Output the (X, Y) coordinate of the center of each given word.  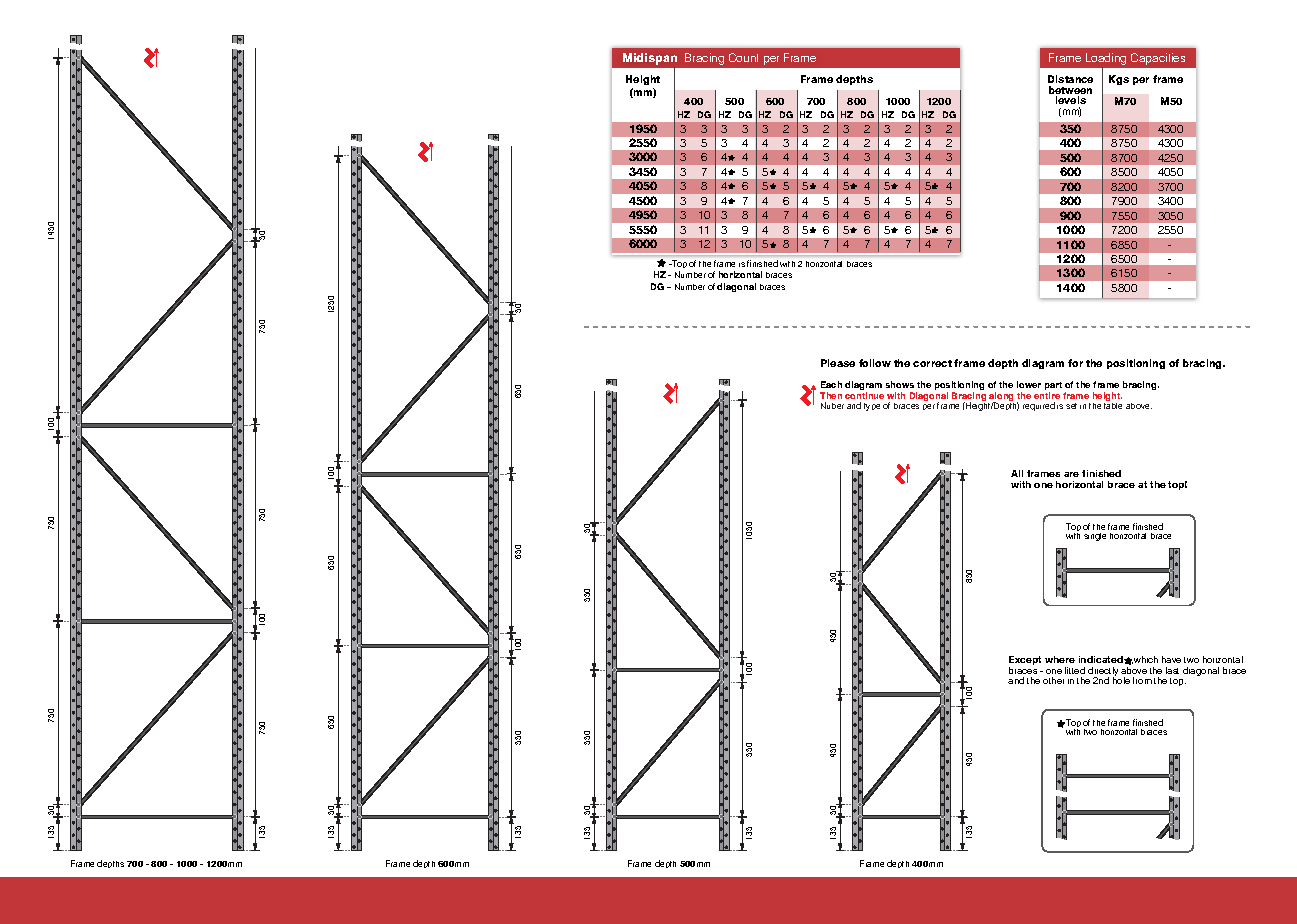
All (1017, 473)
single (1095, 537)
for (1075, 363)
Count (743, 57)
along (1001, 398)
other (1053, 680)
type (872, 407)
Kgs (1119, 80)
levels (1071, 100)
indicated (1102, 659)
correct (932, 363)
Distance (1070, 79)
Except (1025, 662)
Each (831, 384)
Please (838, 363)
